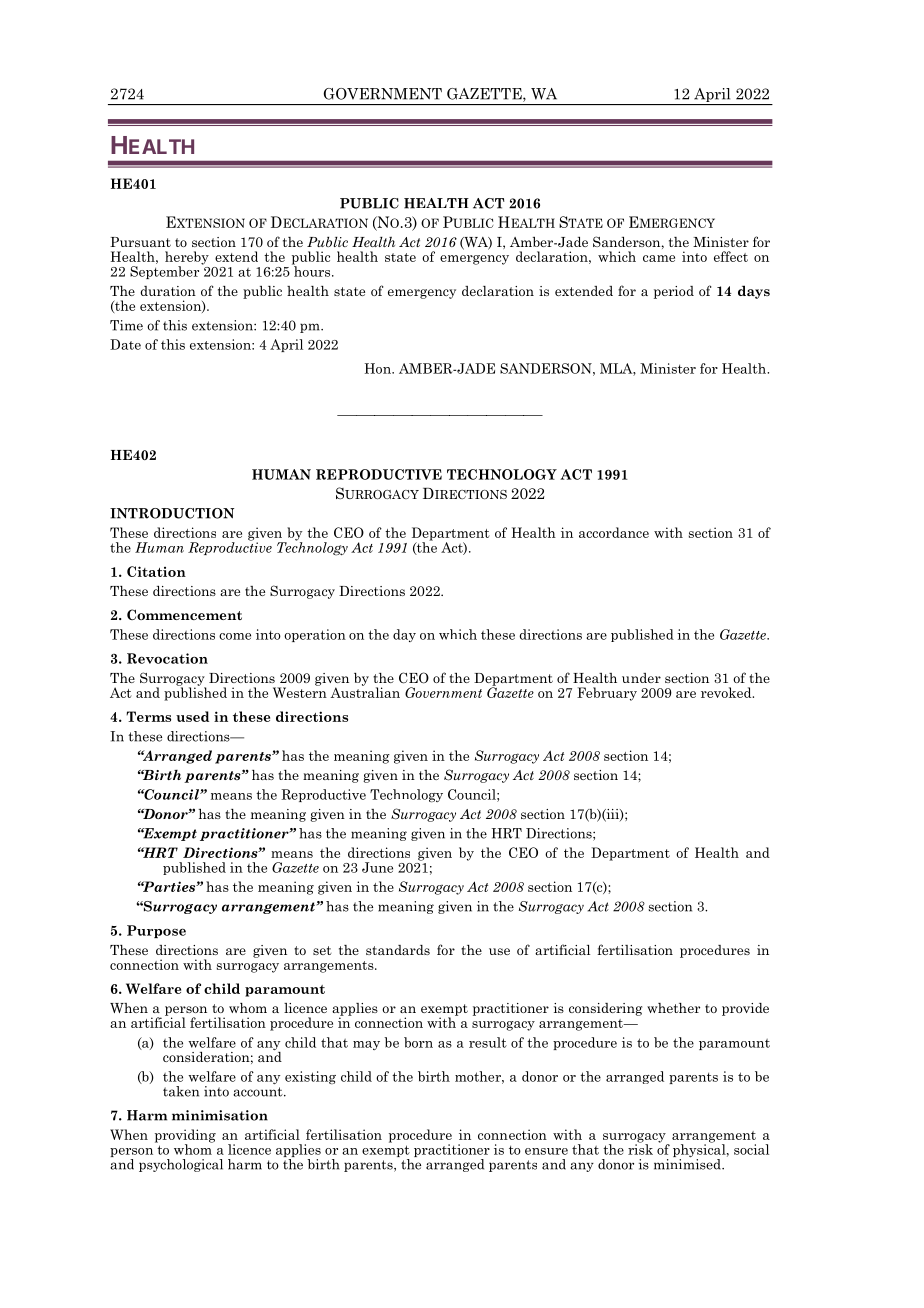  I want to click on hereby, so click(187, 259).
